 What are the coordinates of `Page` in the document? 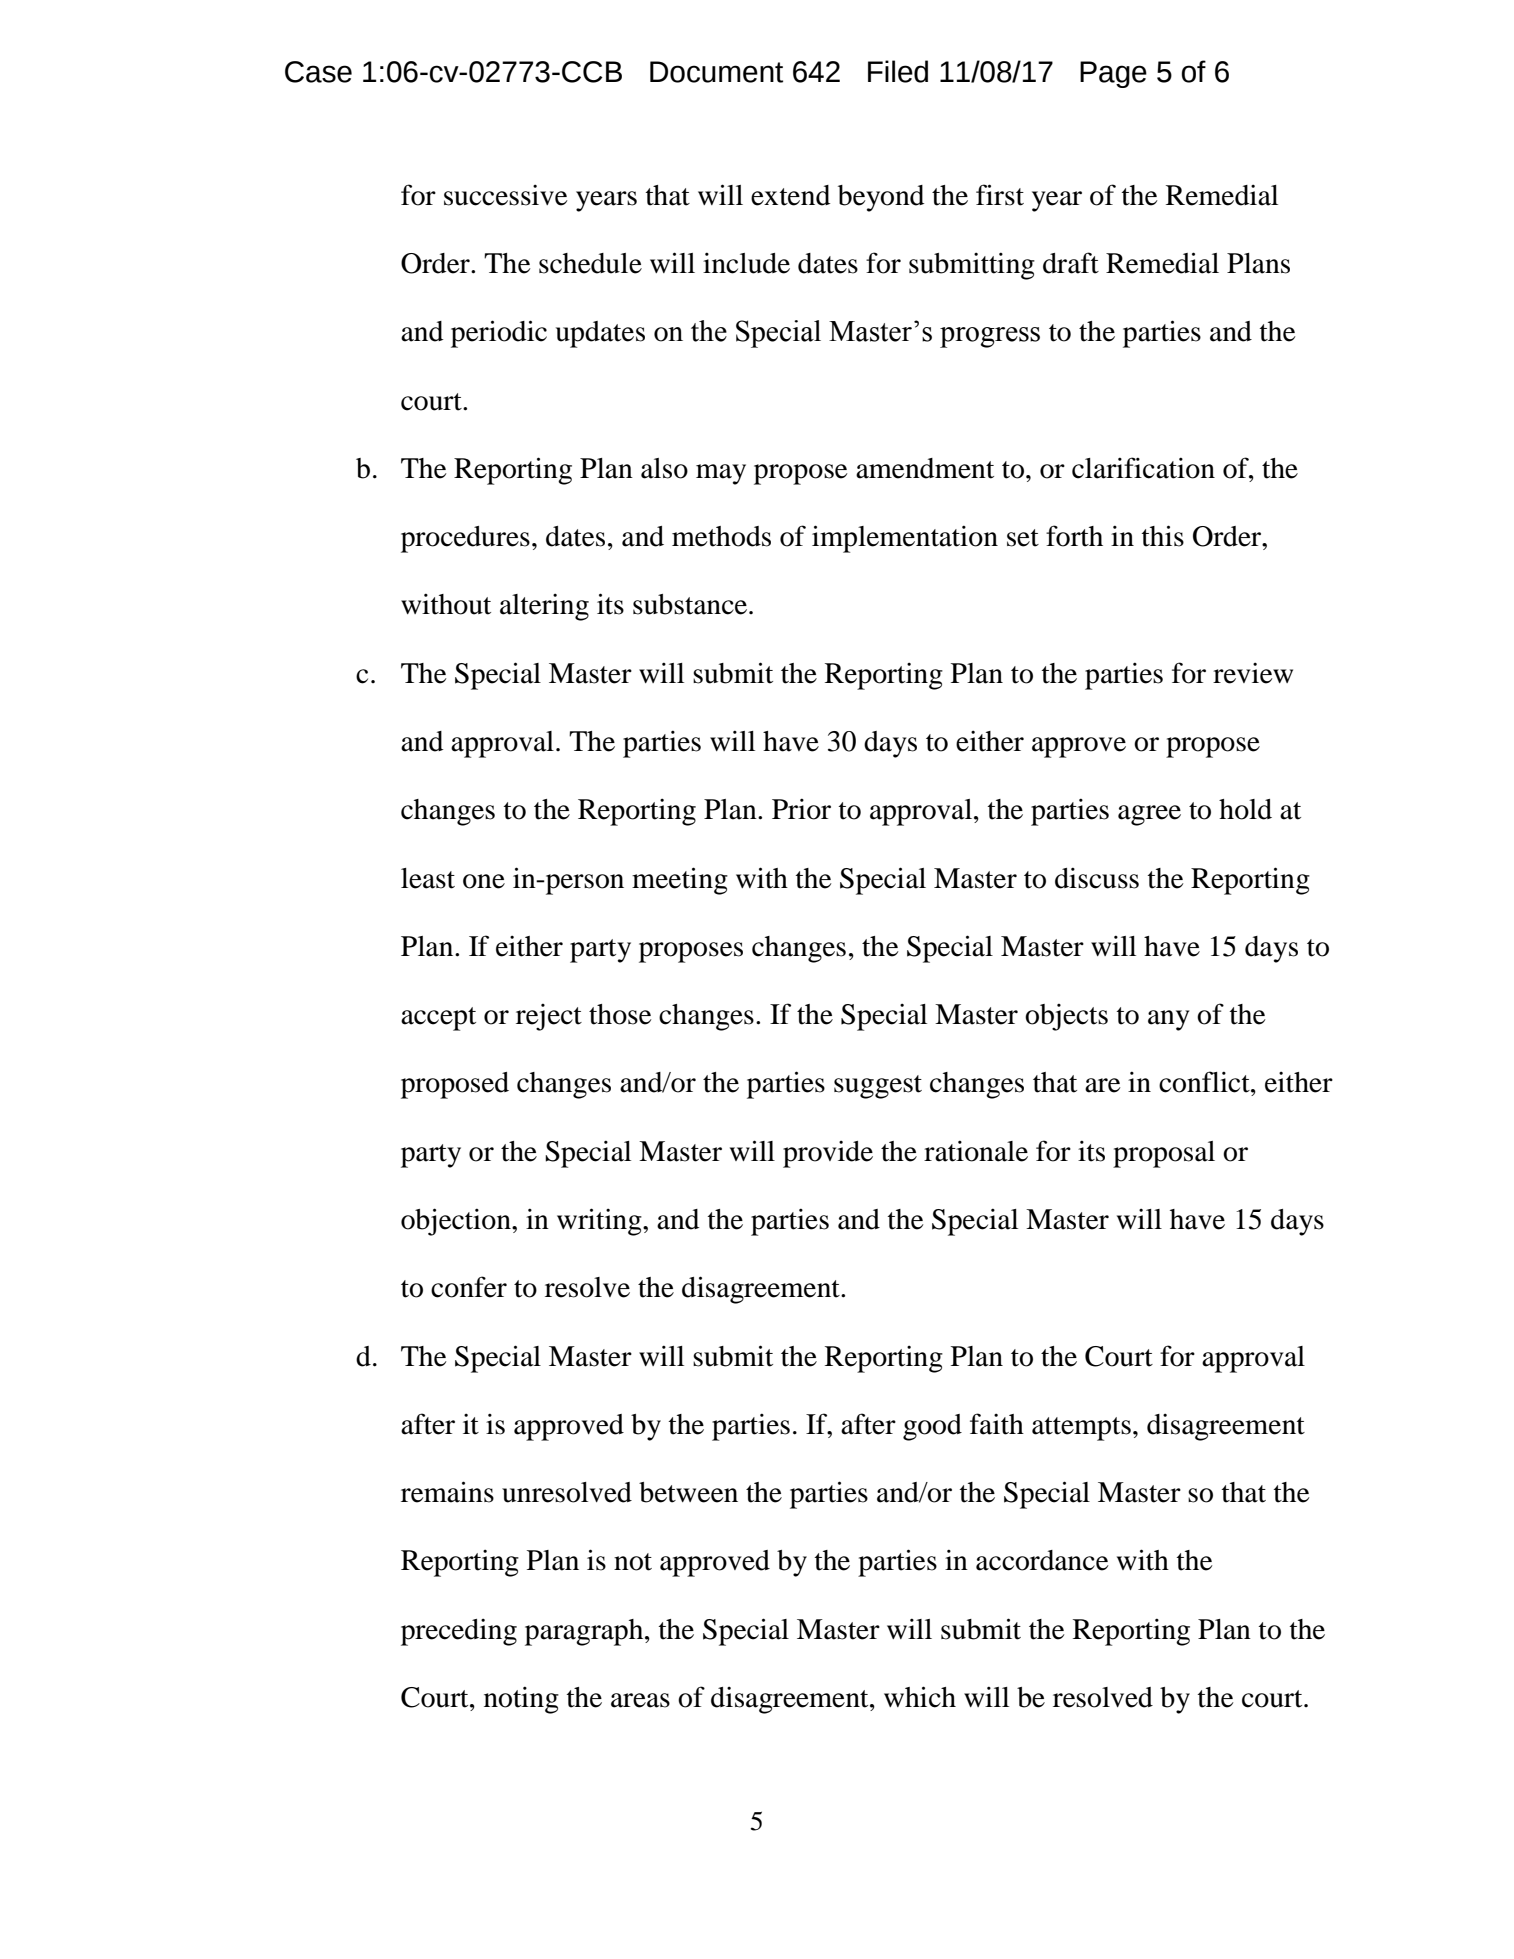 It's located at (1113, 74).
